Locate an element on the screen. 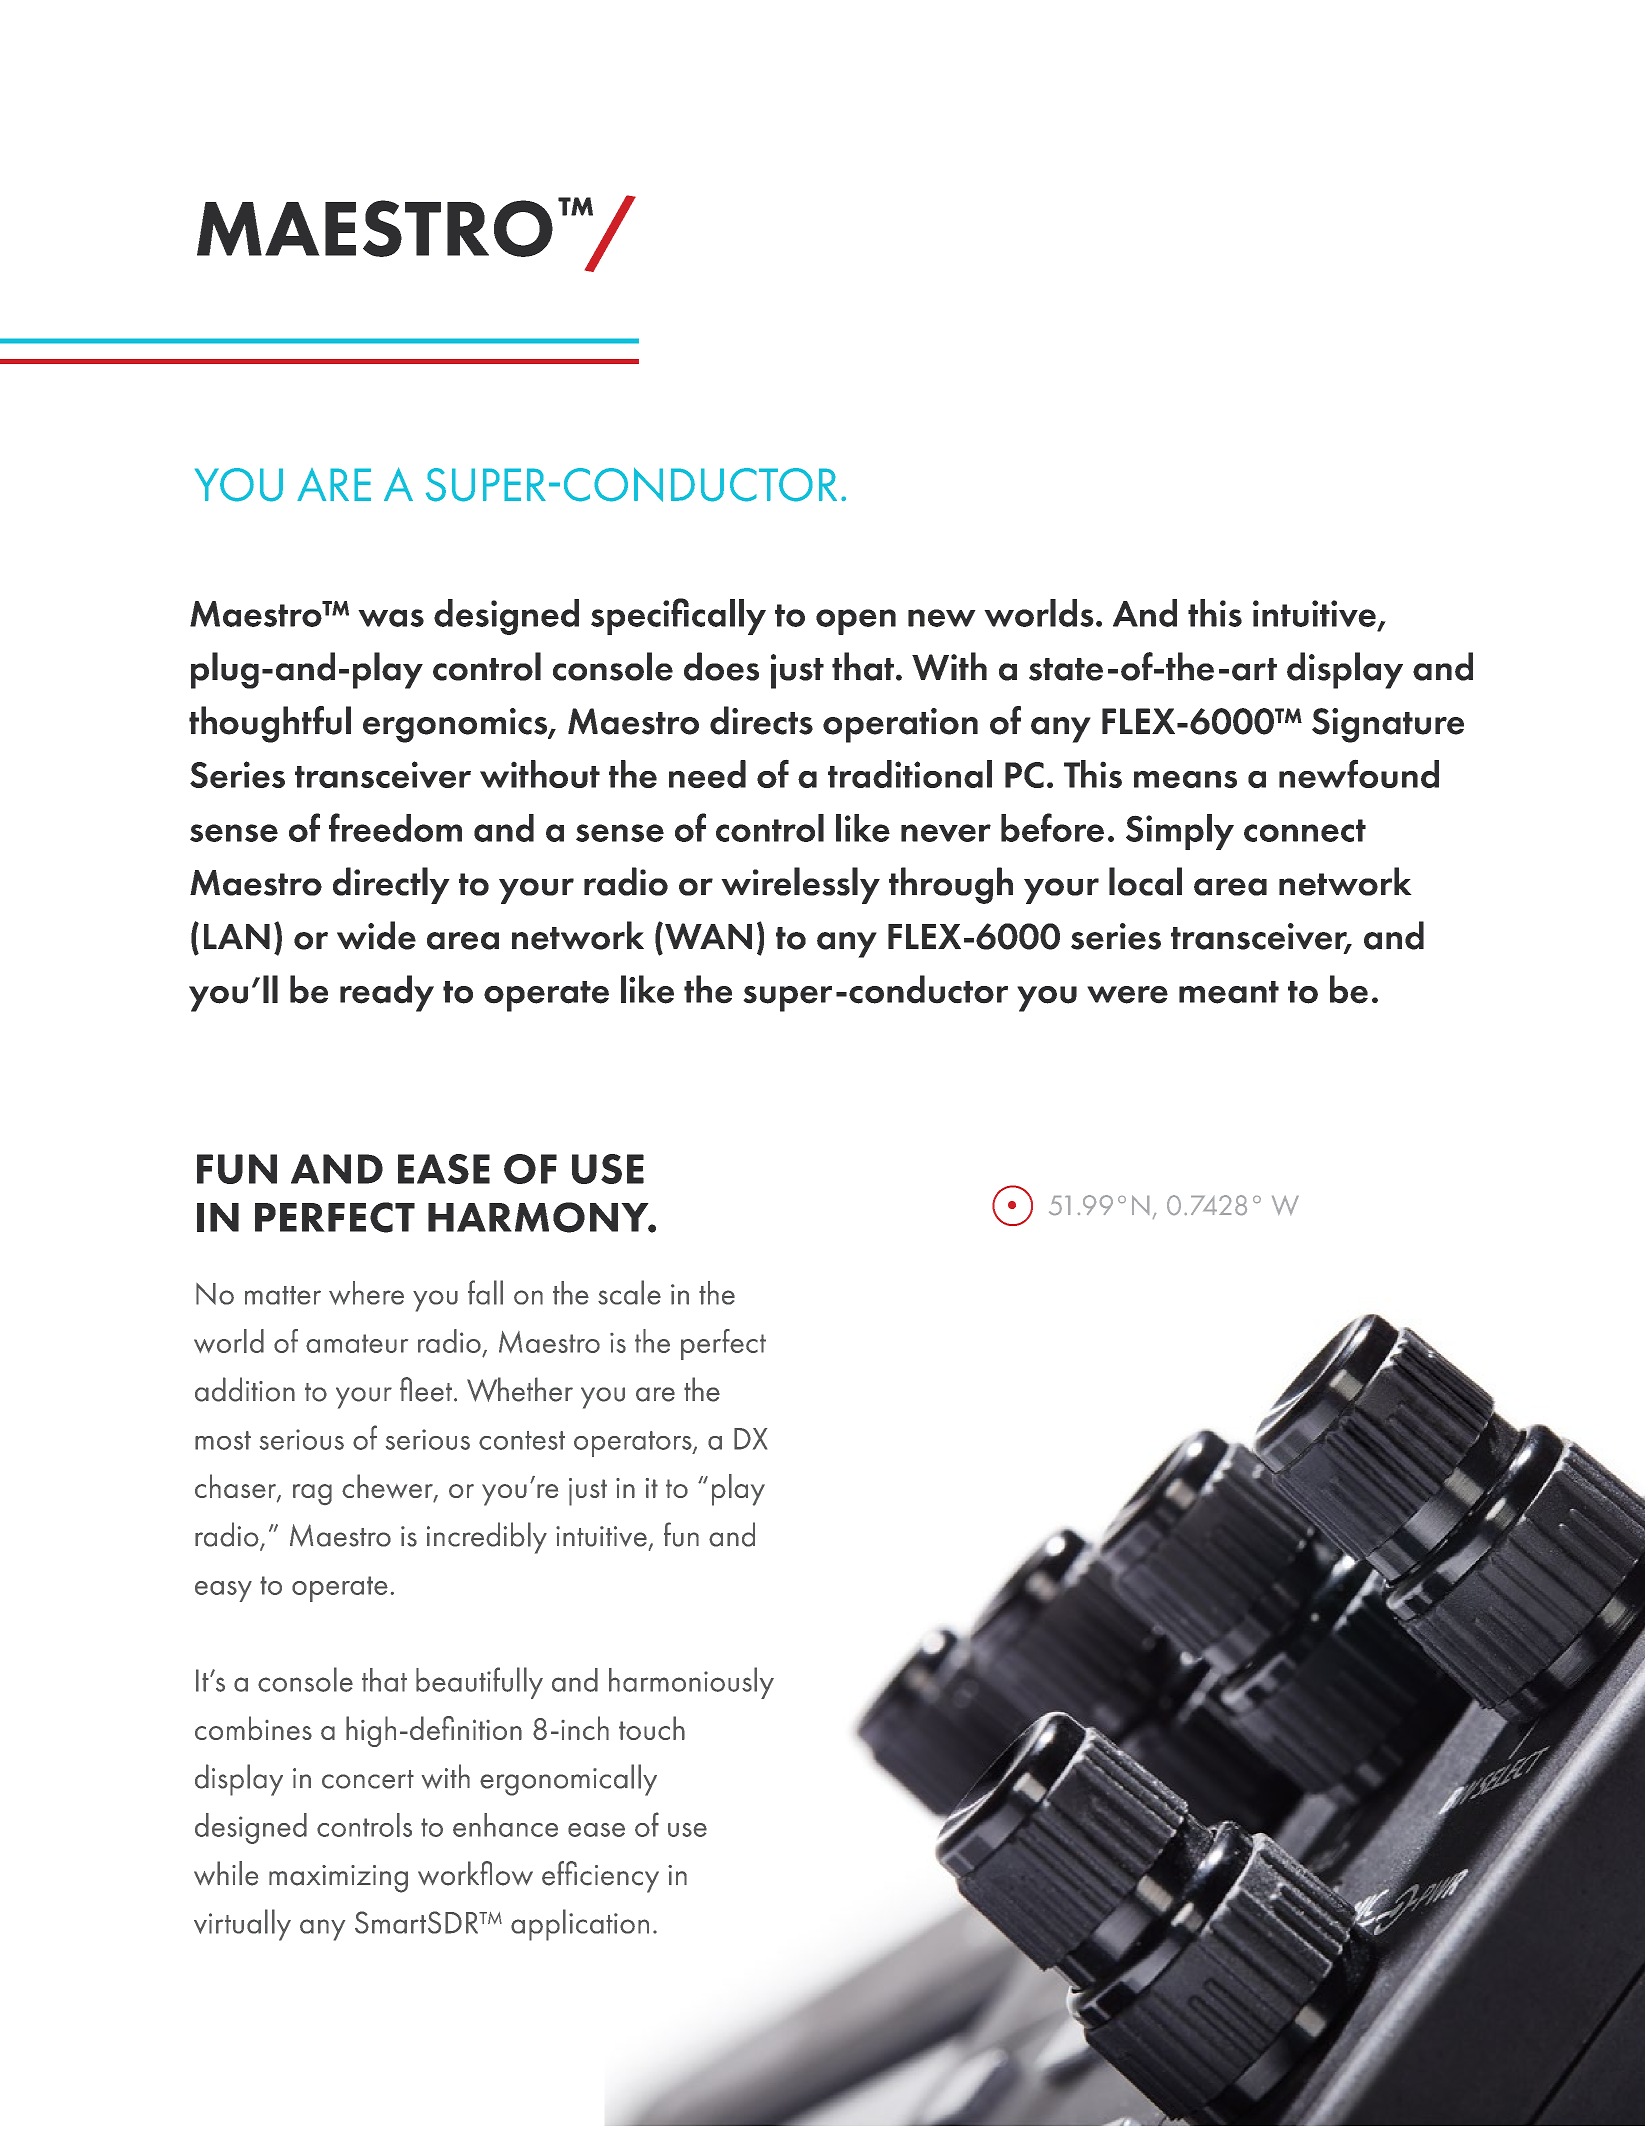 The height and width of the screenshot is (2129, 1645). harmoniously is located at coordinates (691, 1683).
